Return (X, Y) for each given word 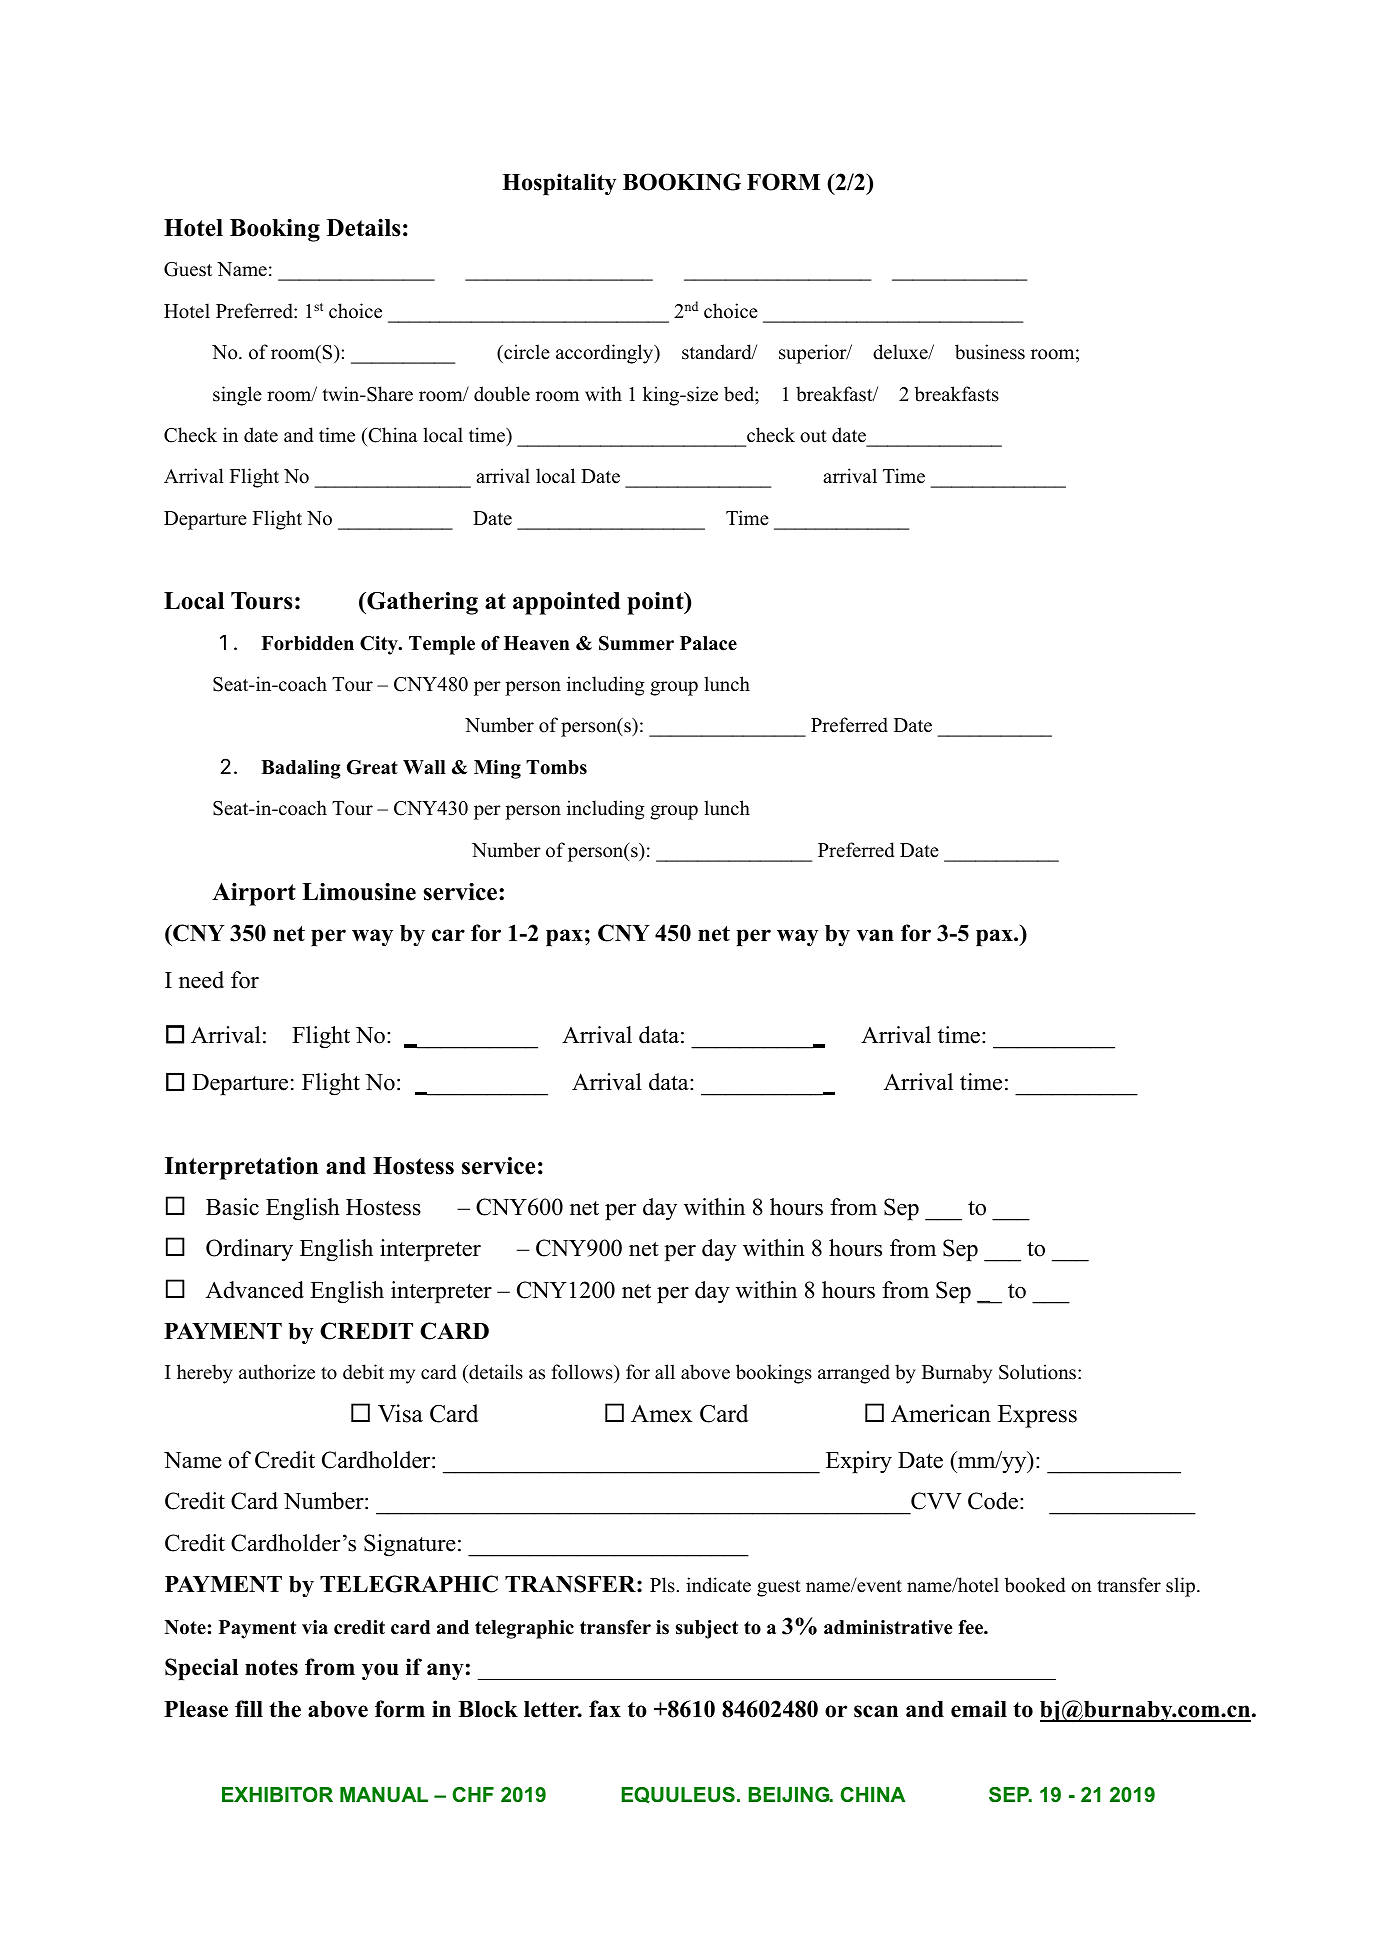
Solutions (1039, 1372)
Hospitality (559, 184)
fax (605, 1708)
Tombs (556, 767)
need (201, 980)
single (237, 396)
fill (249, 1708)
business (990, 352)
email (979, 1709)
